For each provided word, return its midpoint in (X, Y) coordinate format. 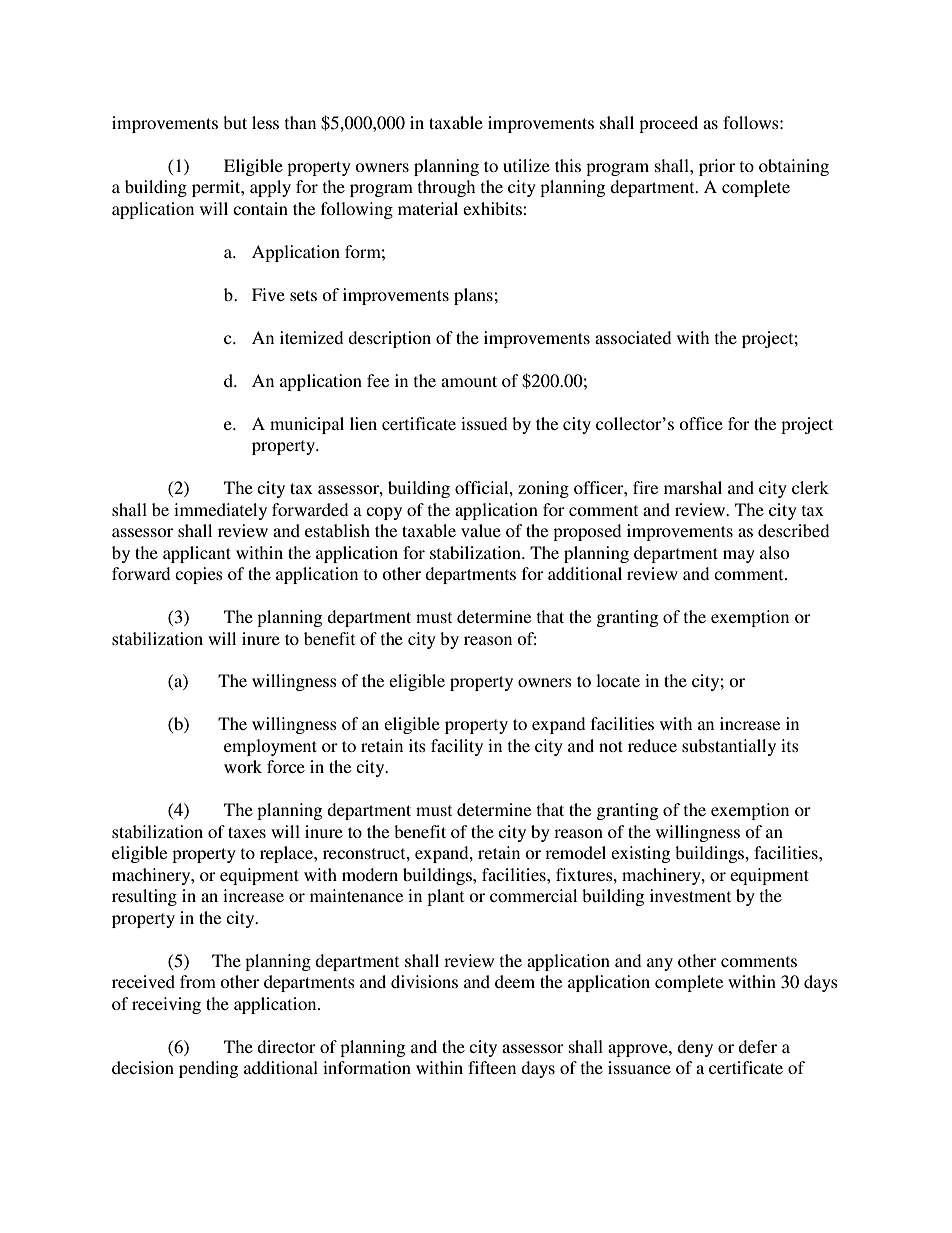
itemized (311, 337)
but (235, 122)
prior (717, 167)
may (739, 556)
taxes (247, 832)
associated (633, 337)
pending (208, 1069)
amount (469, 381)
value (481, 530)
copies (199, 575)
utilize (526, 165)
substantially (729, 747)
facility (457, 747)
